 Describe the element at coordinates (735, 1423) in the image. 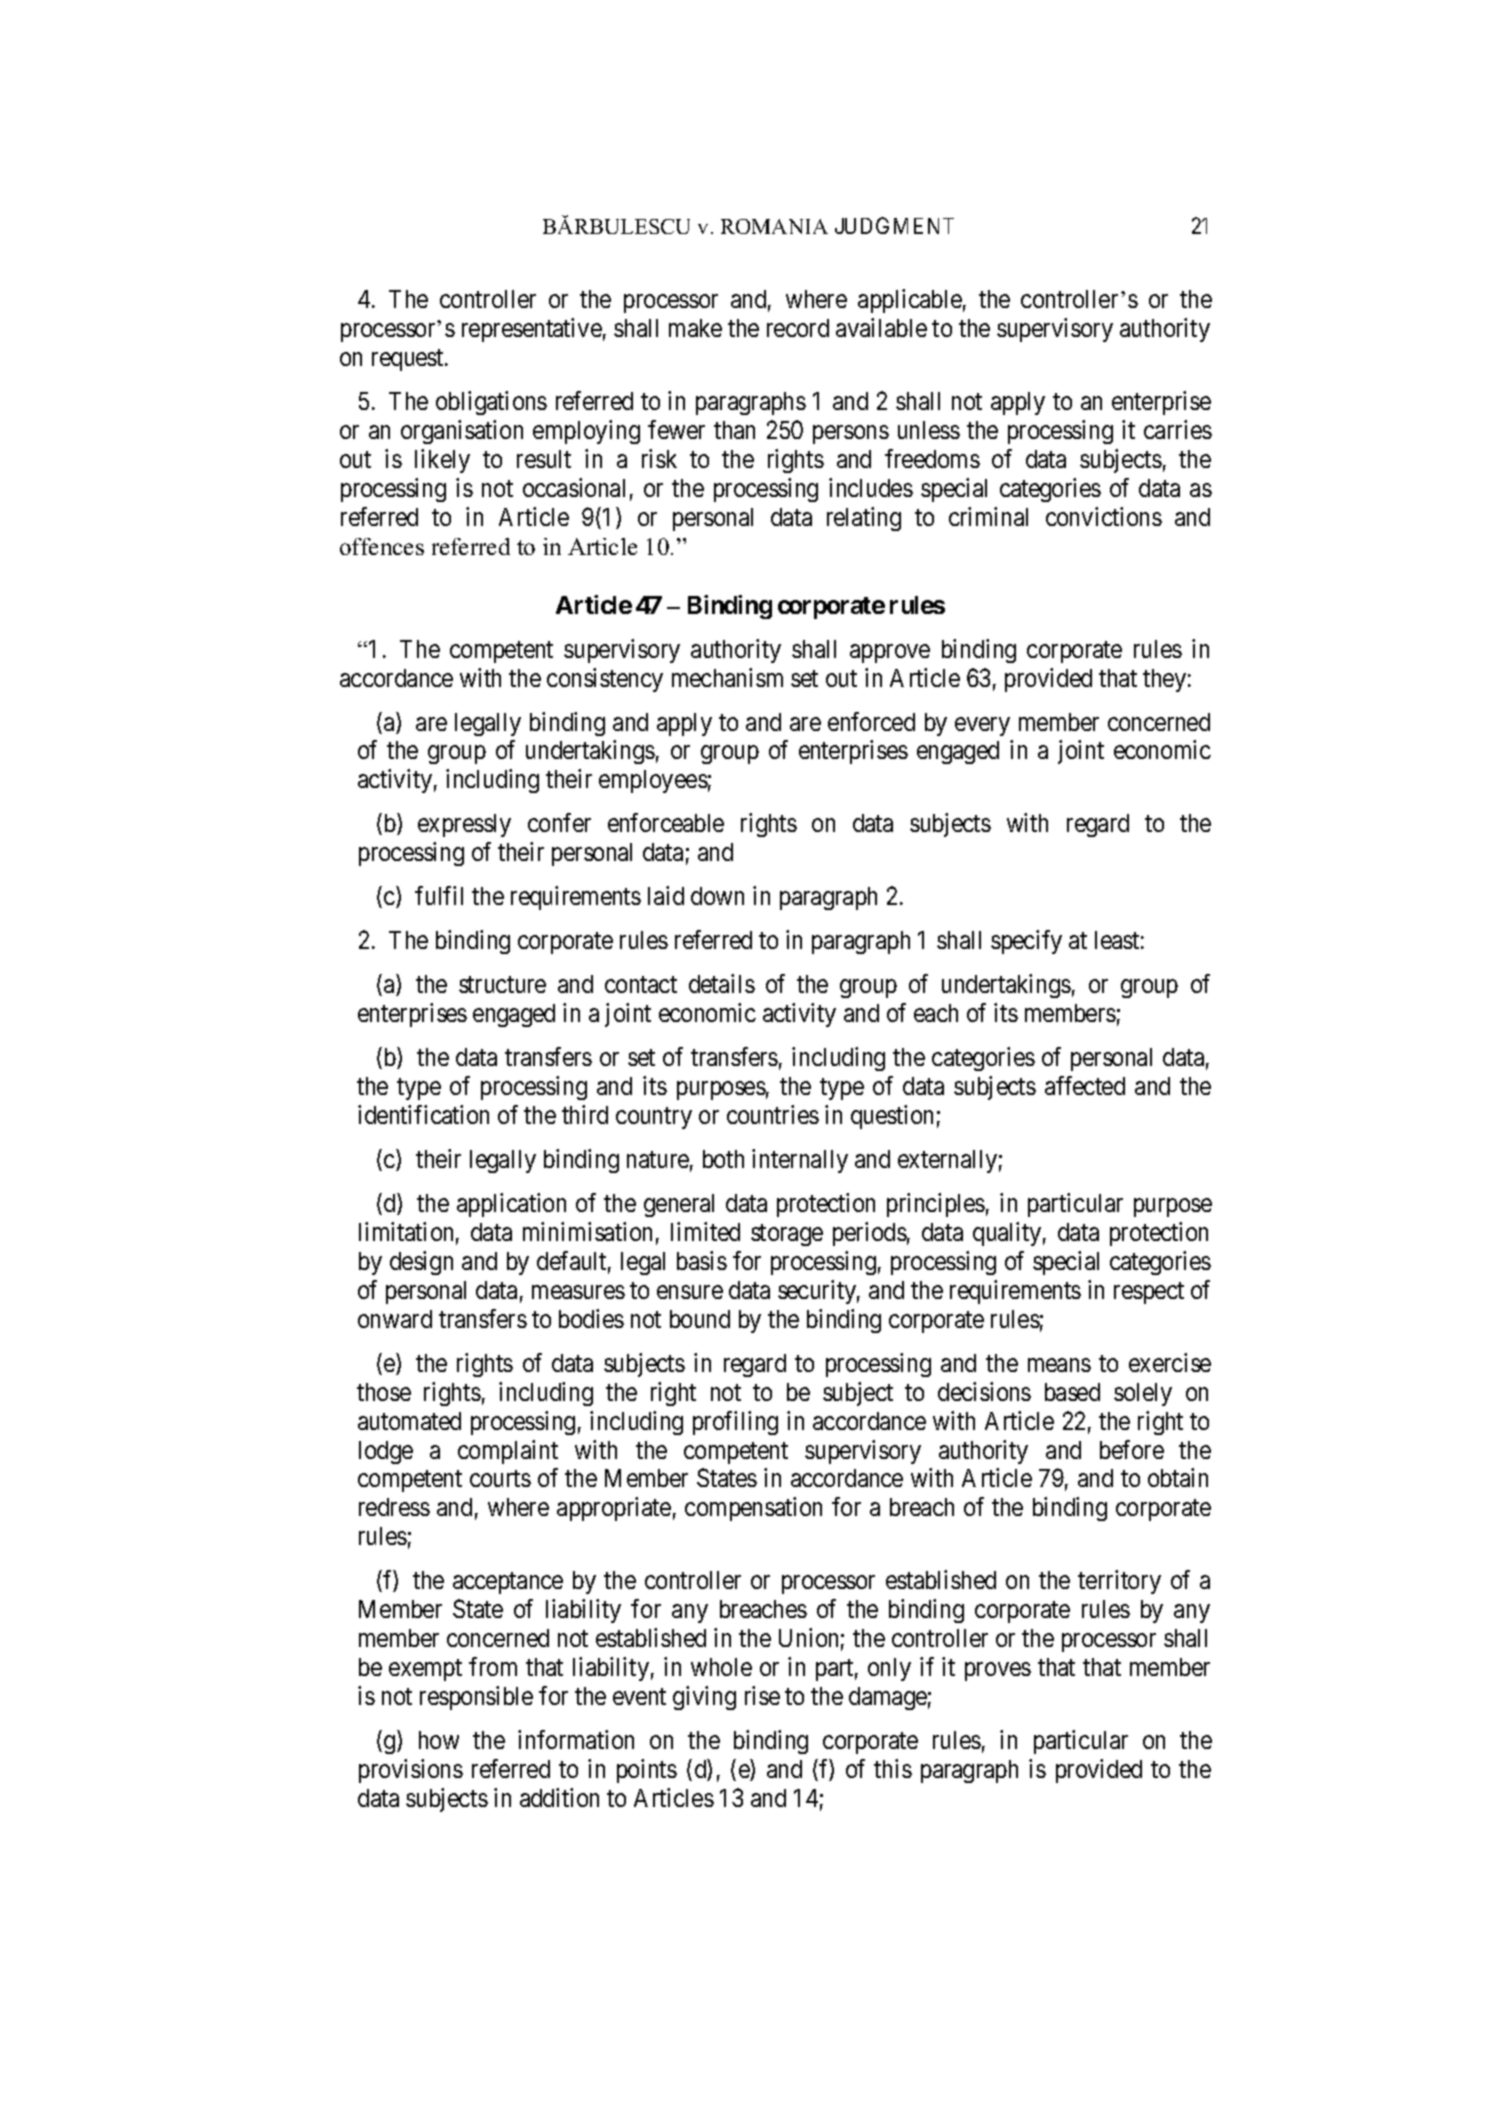

I see `profiling` at that location.
